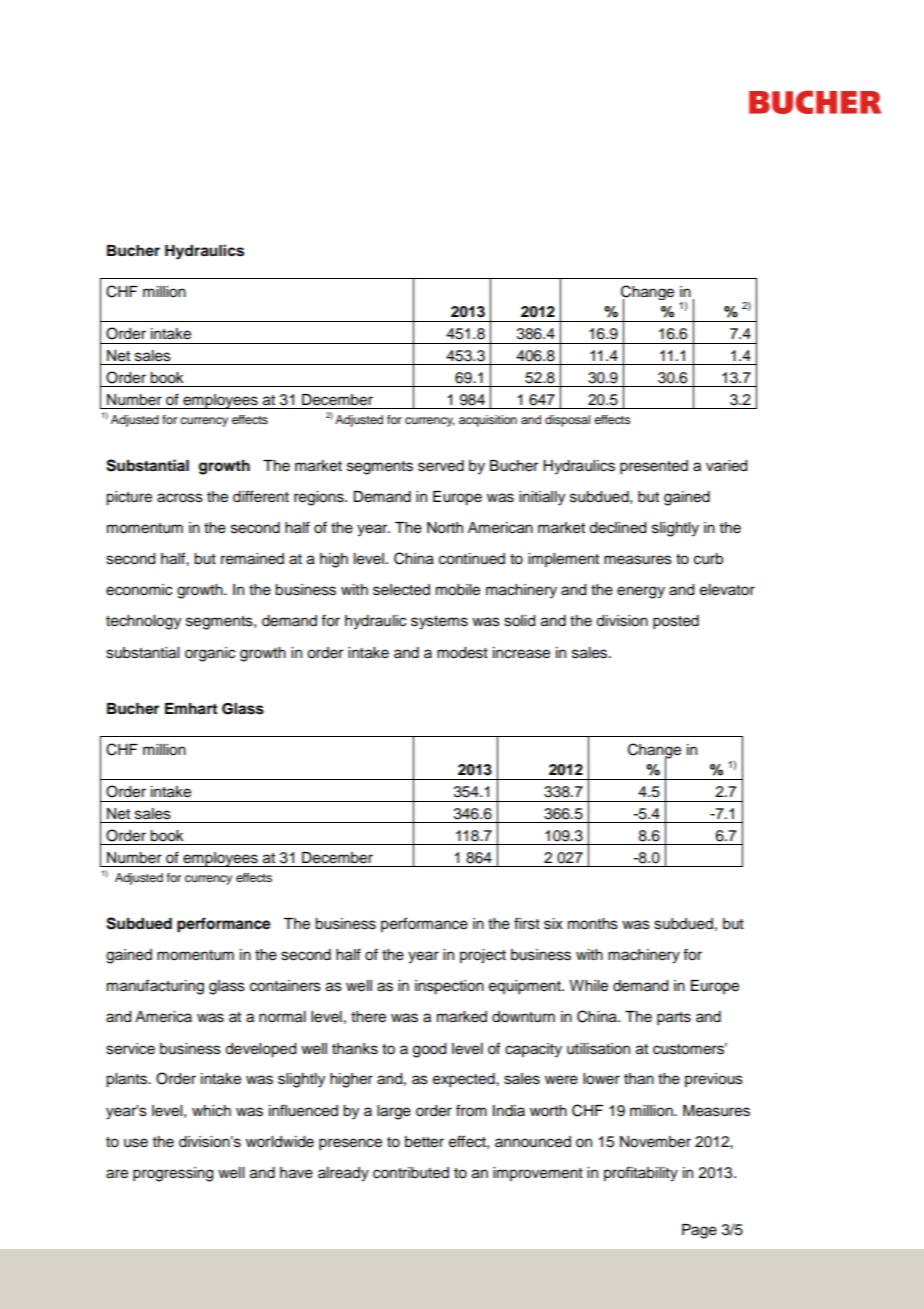 Image resolution: width=924 pixels, height=1309 pixels. I want to click on presented, so click(654, 467).
